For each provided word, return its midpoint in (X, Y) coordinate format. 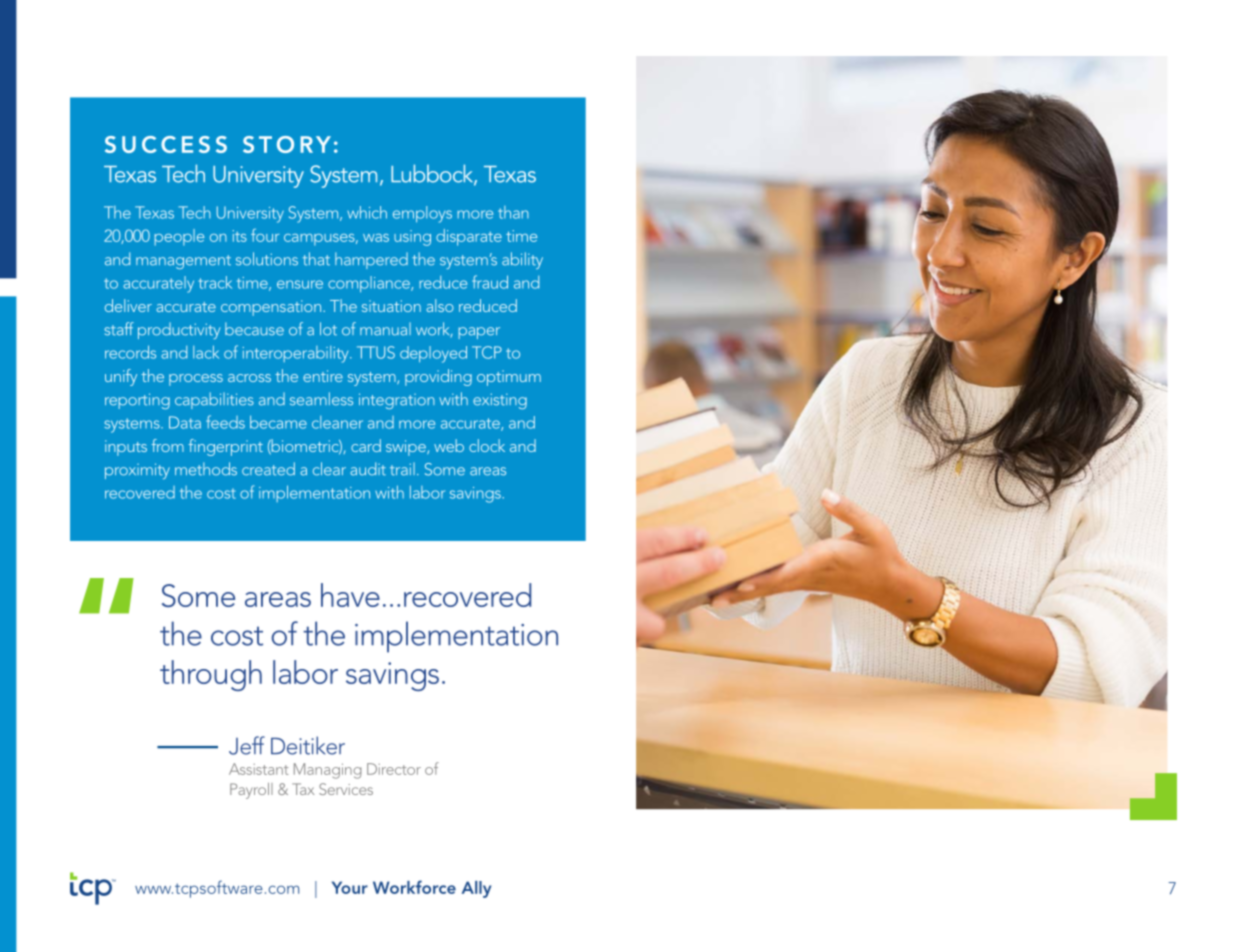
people (179, 237)
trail (402, 469)
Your (350, 887)
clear (329, 469)
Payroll (251, 791)
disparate (469, 237)
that (316, 259)
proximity (137, 471)
